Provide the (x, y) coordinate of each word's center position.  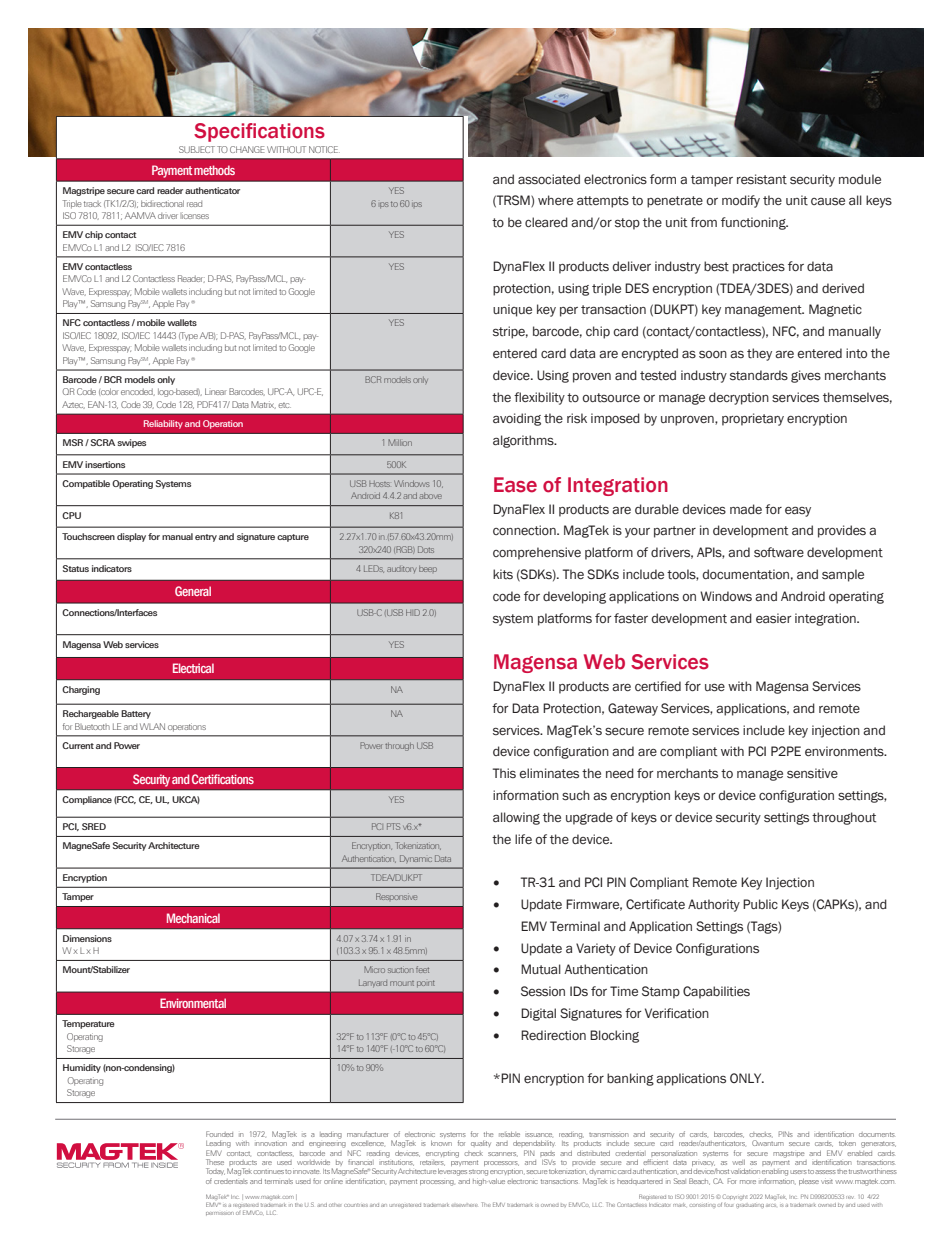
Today (215, 1171)
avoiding (517, 419)
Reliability (163, 424)
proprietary (753, 419)
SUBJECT (197, 149)
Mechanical (193, 918)
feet (422, 969)
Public (760, 904)
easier (774, 618)
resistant (762, 179)
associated (549, 179)
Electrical (193, 668)
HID (413, 612)
